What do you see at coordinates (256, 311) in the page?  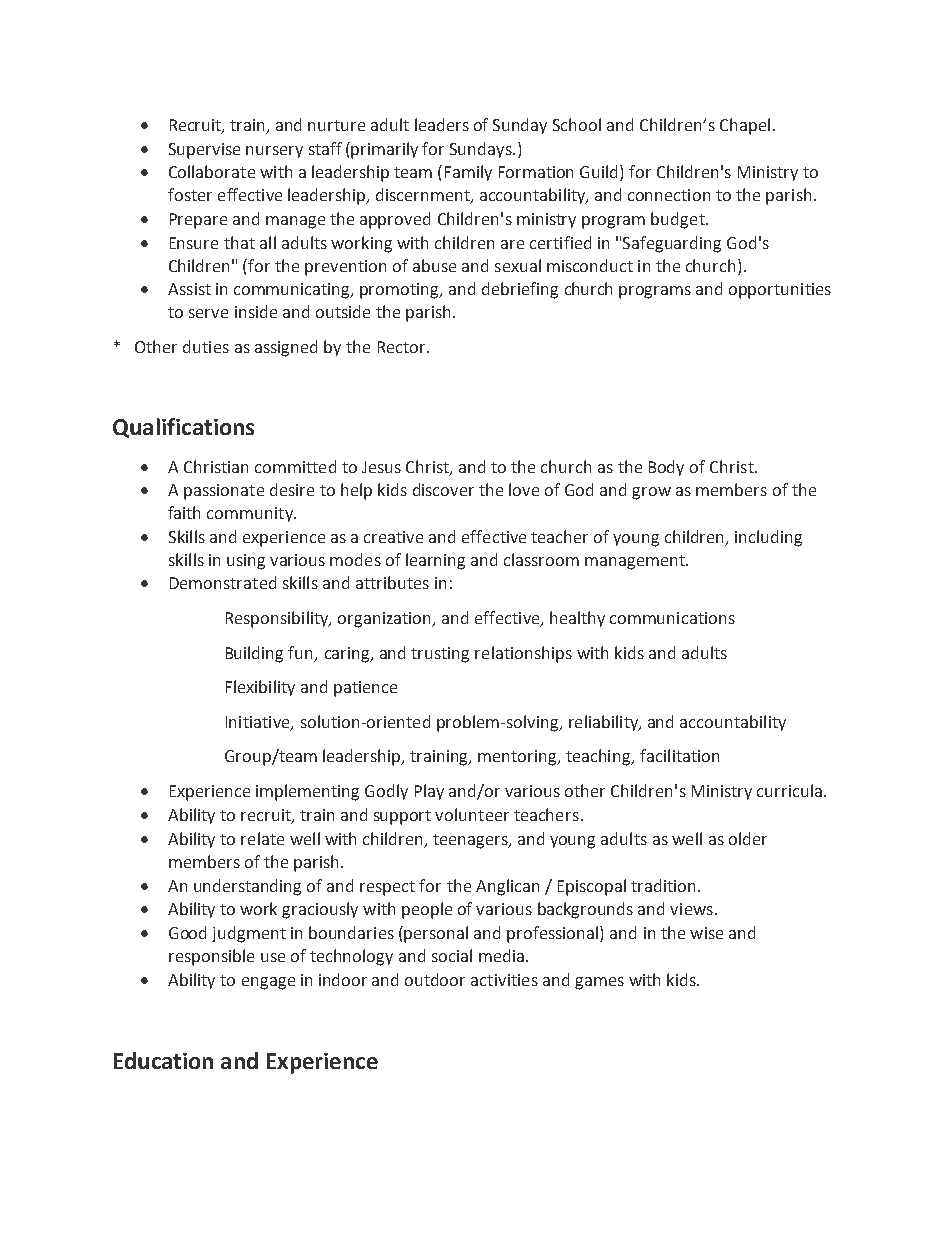 I see `inside` at bounding box center [256, 311].
